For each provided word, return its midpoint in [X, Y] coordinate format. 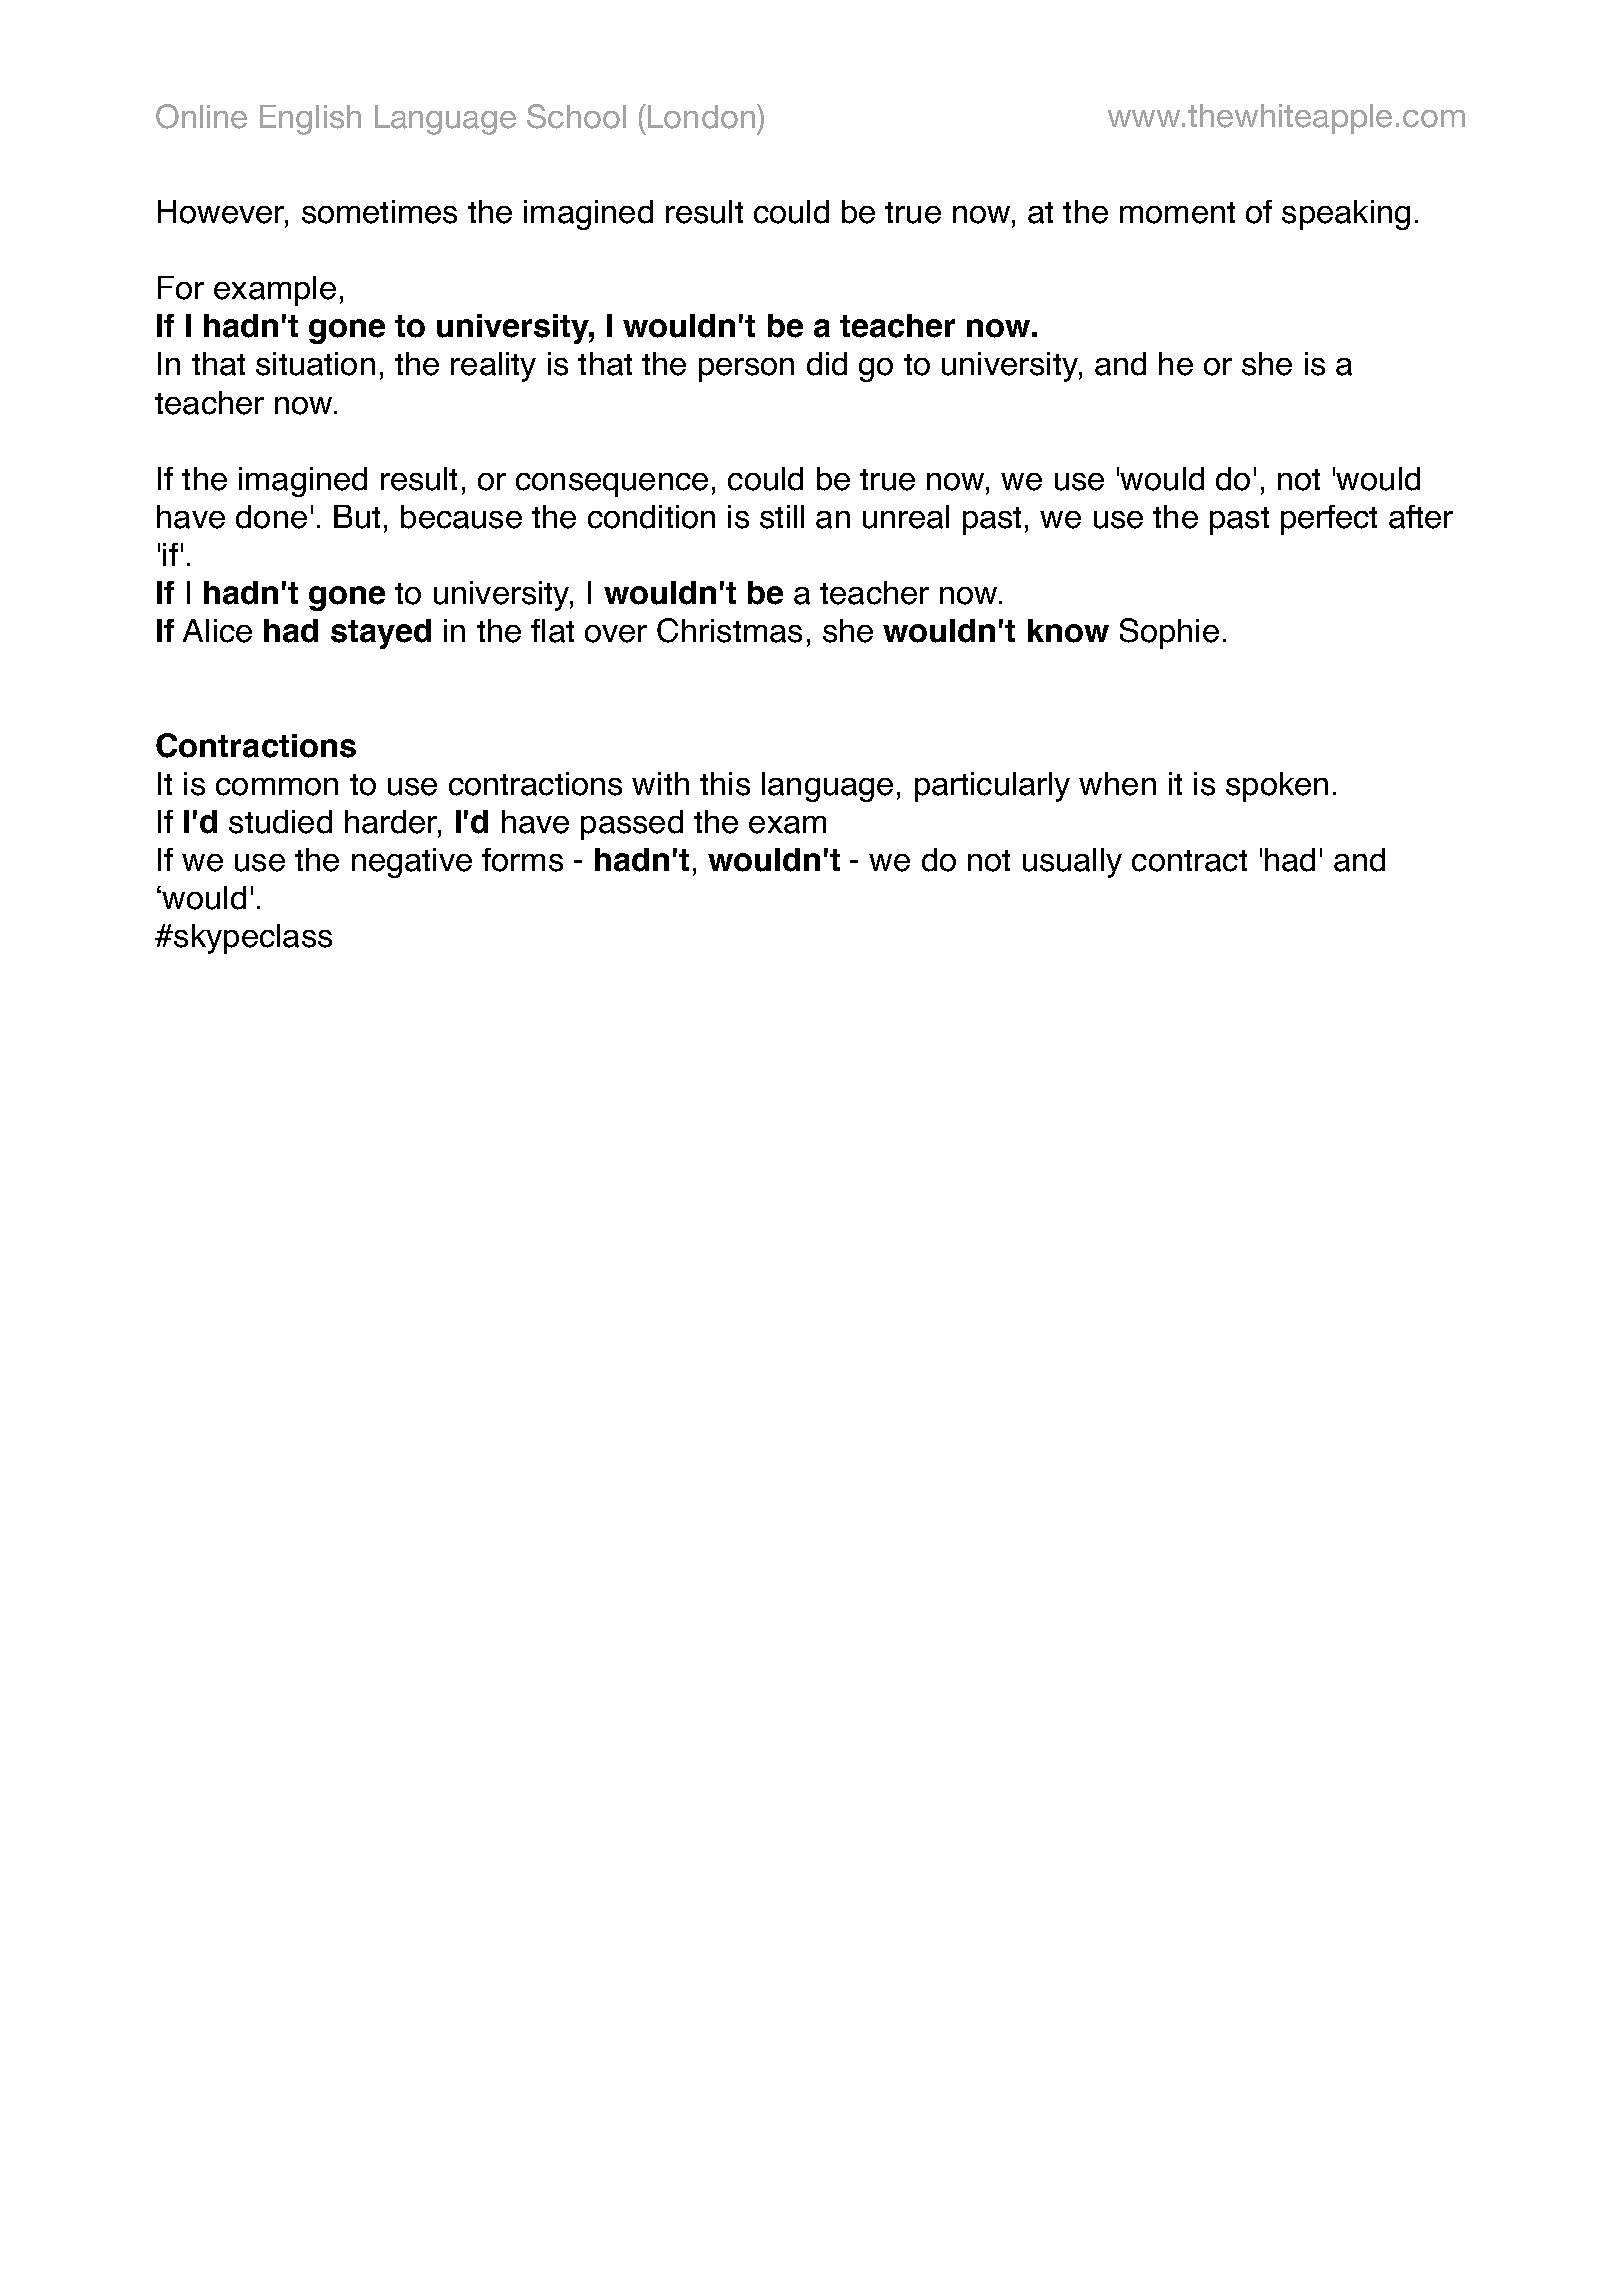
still [782, 517]
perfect [1329, 520]
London [701, 117]
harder [392, 822]
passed [632, 825]
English [310, 120]
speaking [1346, 215]
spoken [1277, 787]
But [357, 517]
